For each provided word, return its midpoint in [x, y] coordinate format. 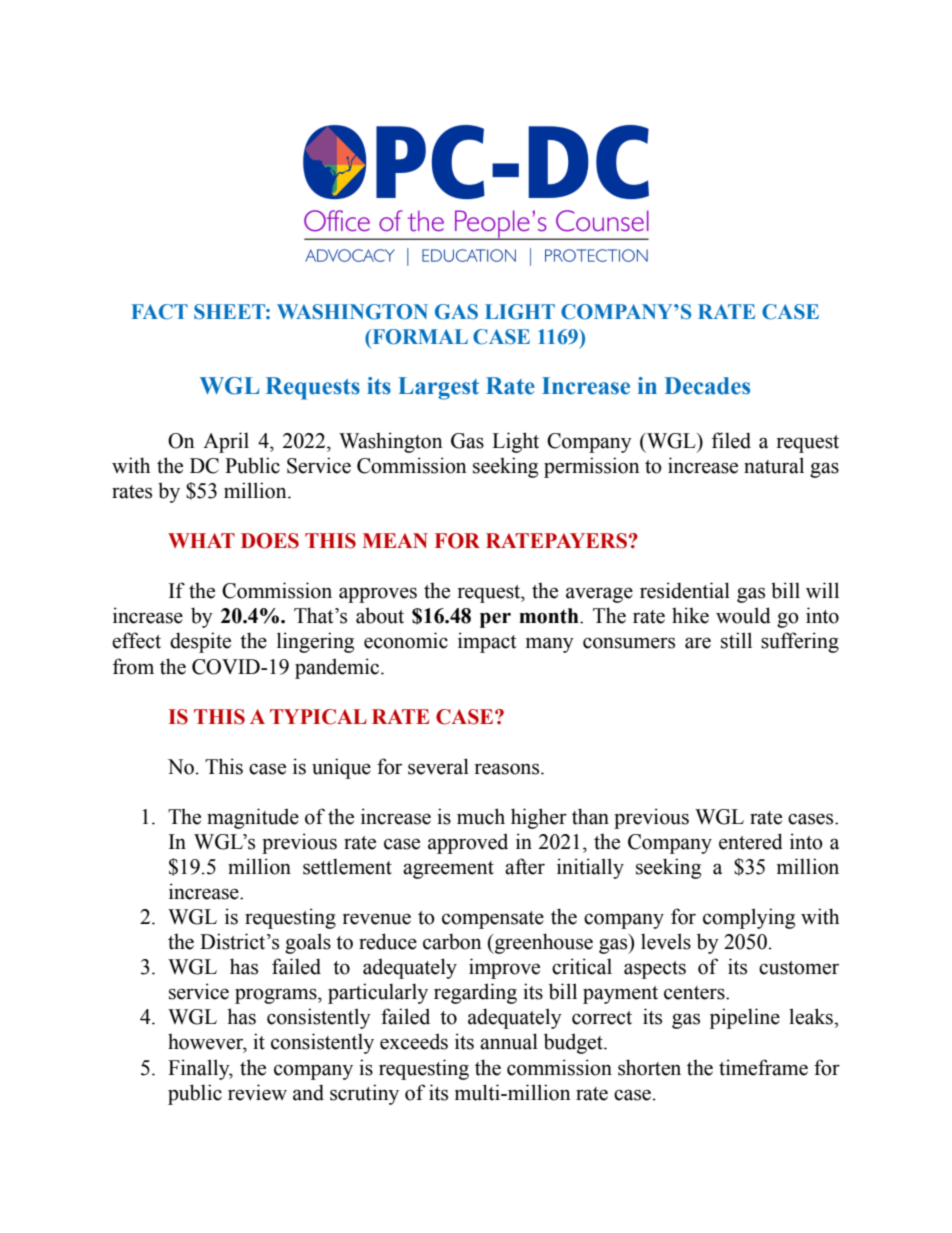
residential [685, 590]
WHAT [201, 540]
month [550, 616]
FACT [159, 312]
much [481, 816]
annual [509, 1041]
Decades [707, 386]
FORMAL [419, 337]
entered [751, 841]
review [257, 1092]
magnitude [253, 818]
